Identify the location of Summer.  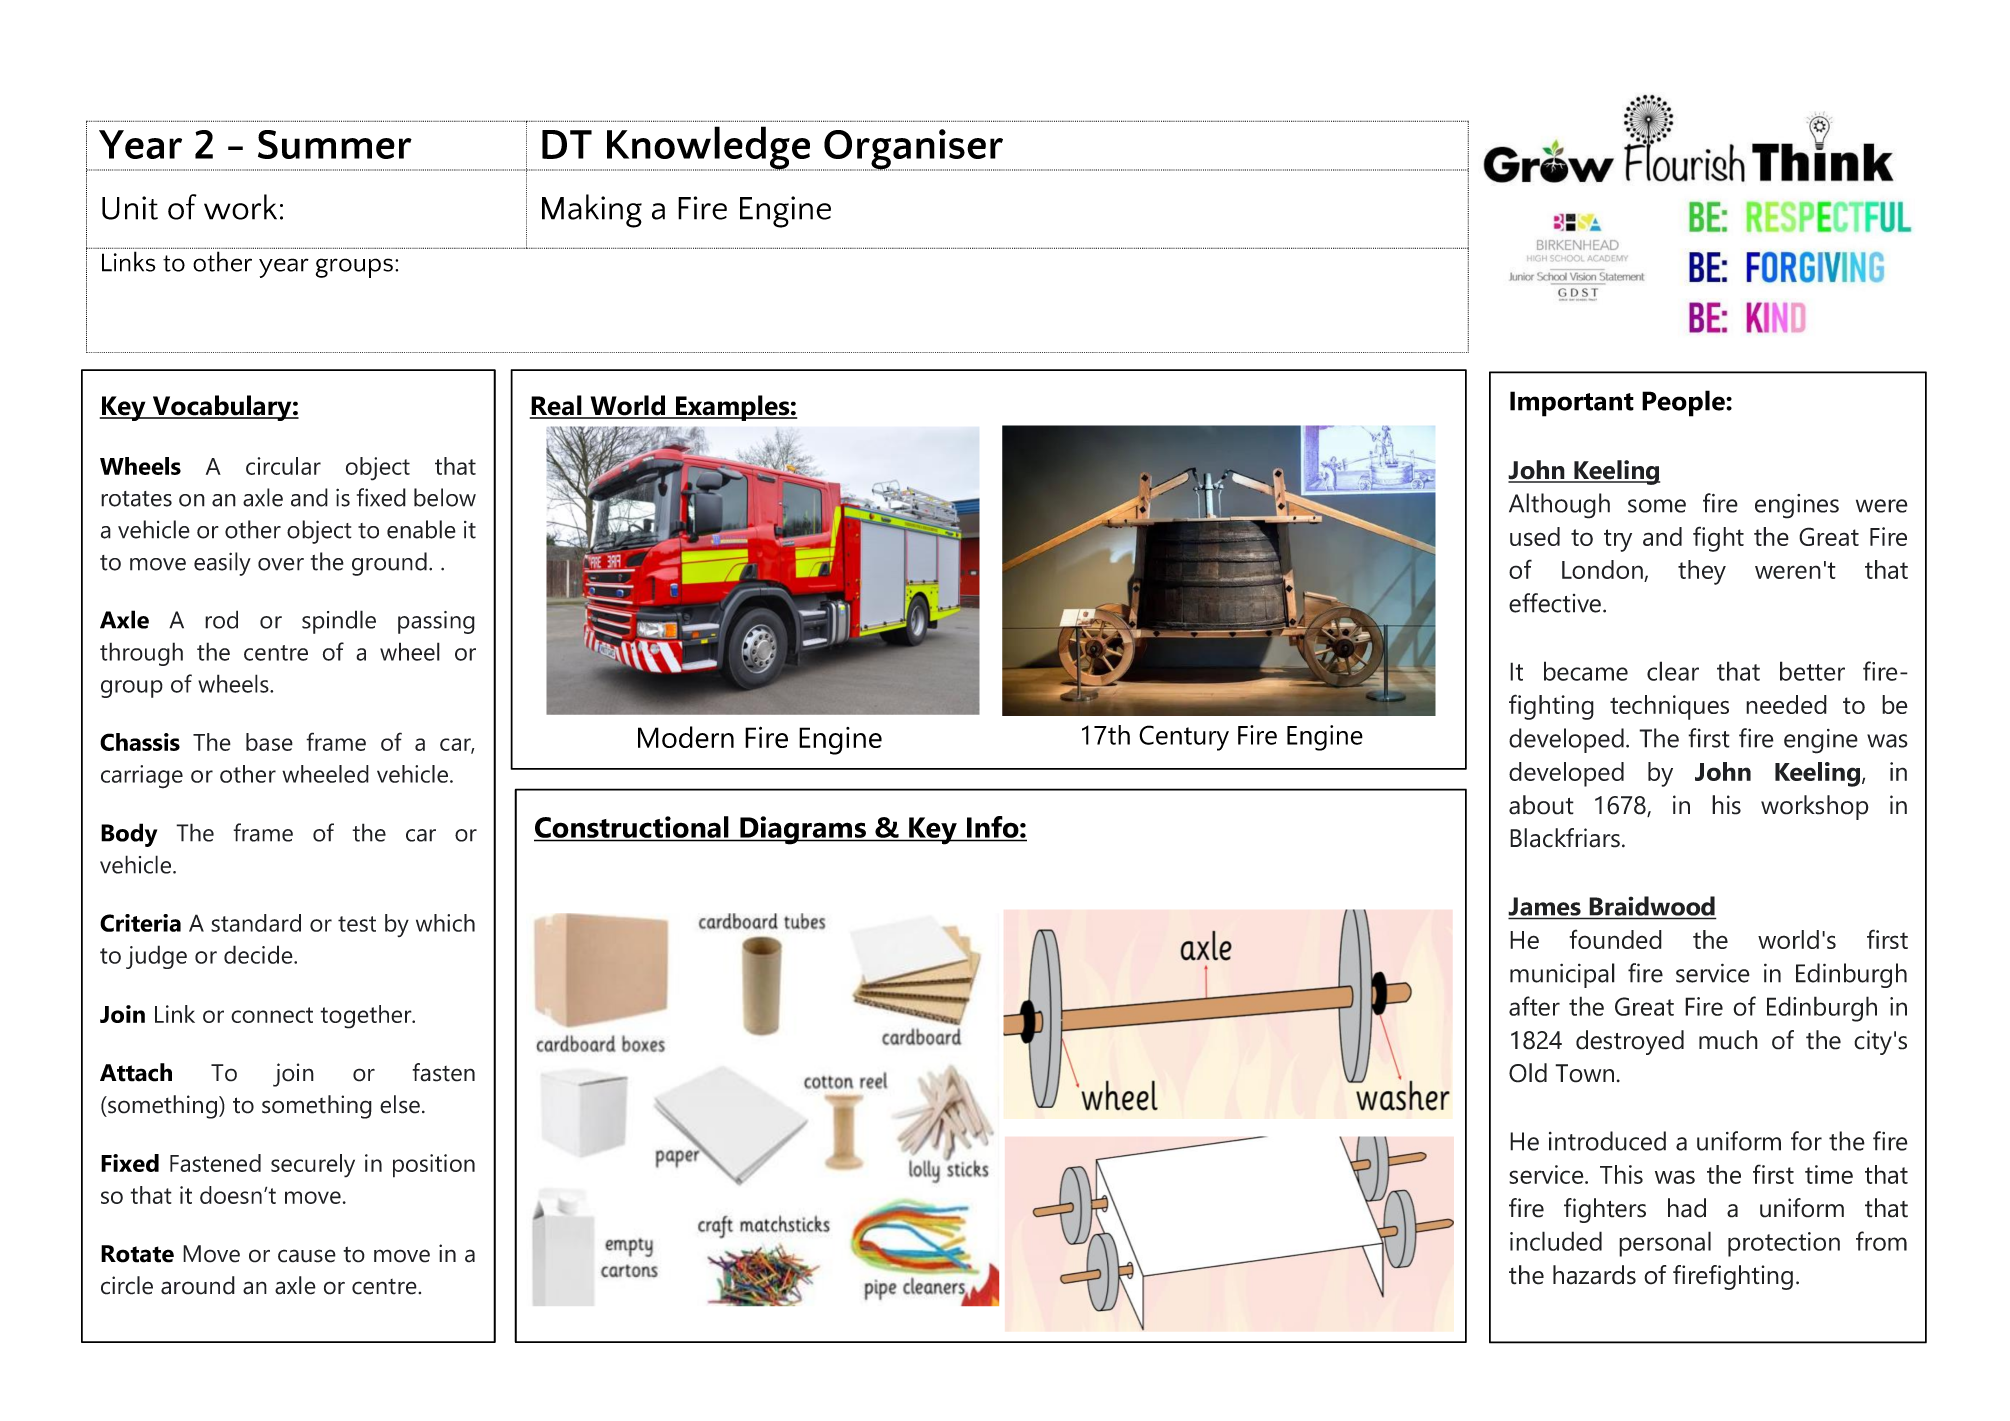
(335, 144).
